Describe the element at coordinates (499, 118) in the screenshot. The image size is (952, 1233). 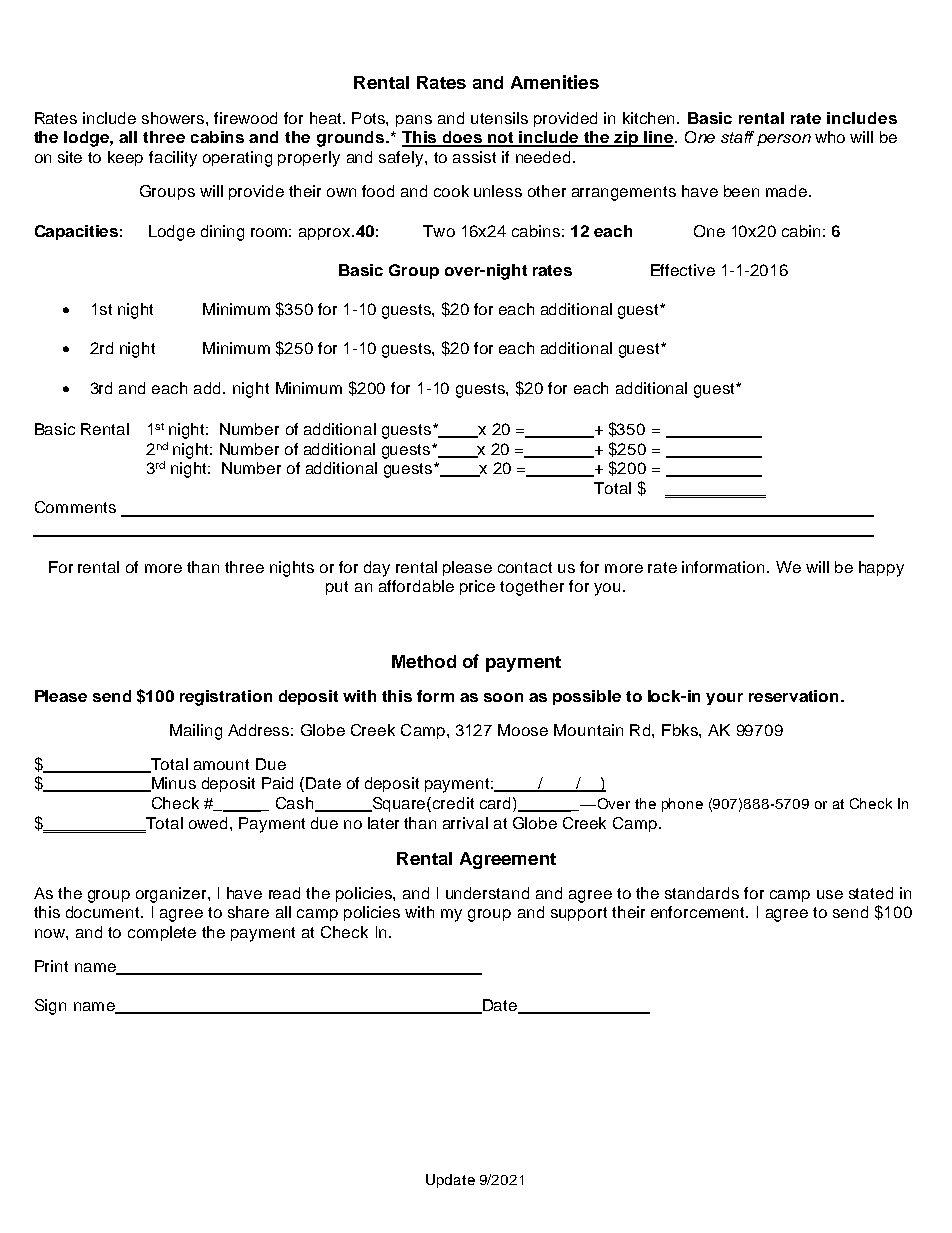
I see `utensils` at that location.
